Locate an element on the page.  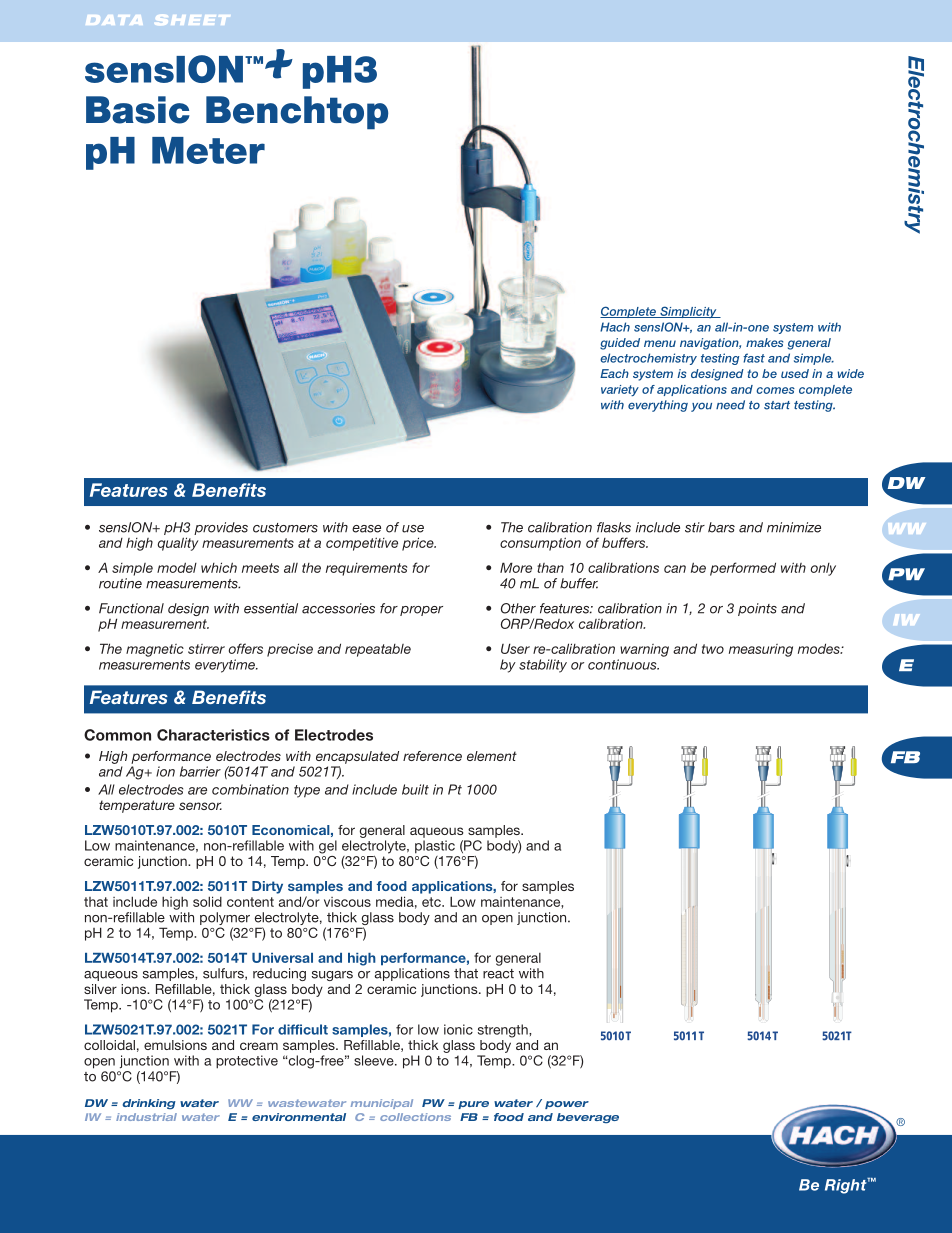
etc is located at coordinates (432, 902).
